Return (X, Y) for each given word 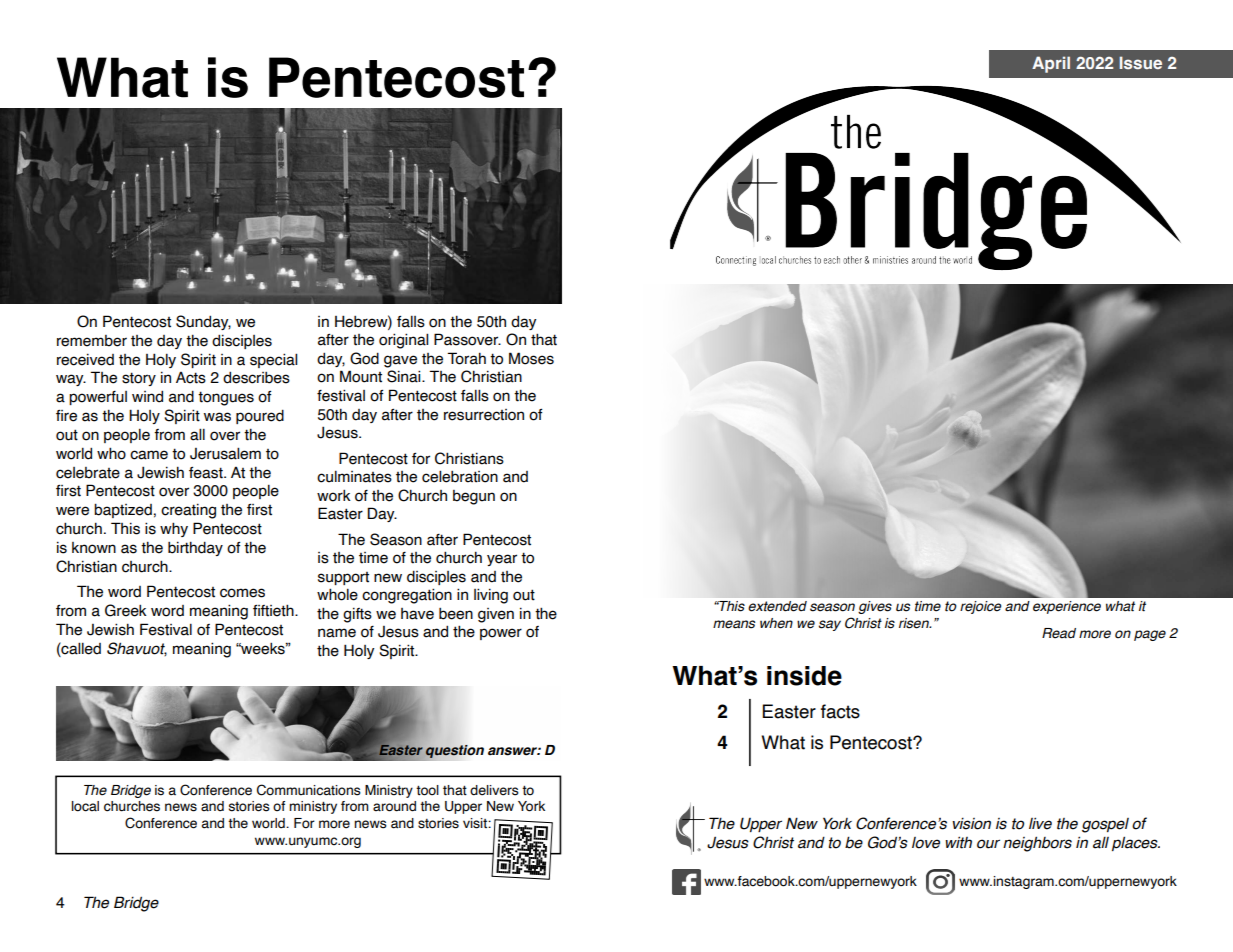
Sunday (203, 322)
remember (92, 341)
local (85, 806)
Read (1059, 633)
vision (971, 824)
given (496, 615)
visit (476, 823)
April (1051, 64)
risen (915, 623)
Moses (531, 358)
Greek (126, 610)
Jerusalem (225, 453)
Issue (1141, 62)
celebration (460, 476)
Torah (466, 358)
